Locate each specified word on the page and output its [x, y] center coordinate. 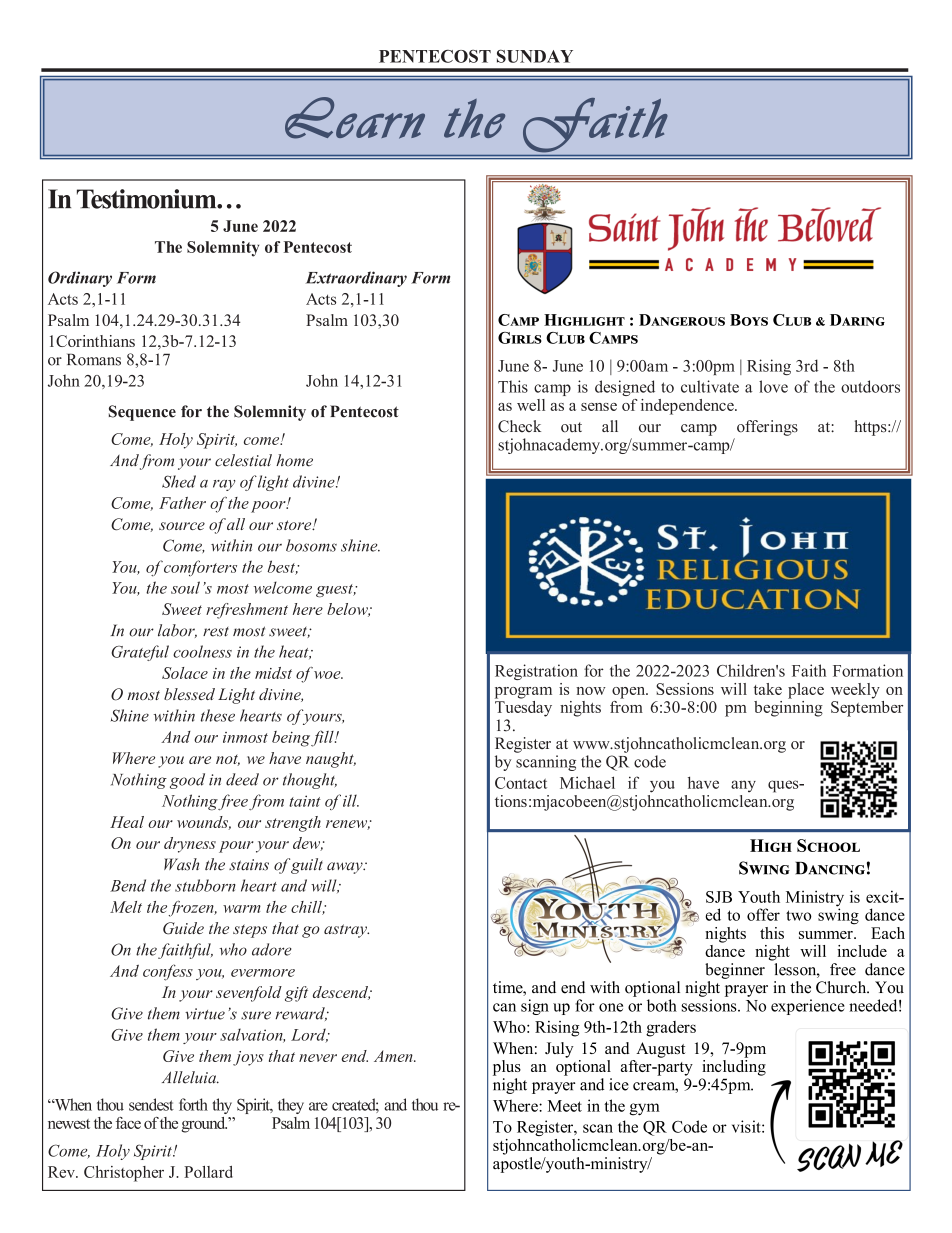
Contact [521, 783]
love [773, 386]
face [128, 1123]
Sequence [142, 413]
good [187, 781]
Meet [565, 1106]
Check [519, 426]
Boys [749, 320]
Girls [520, 338]
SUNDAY [535, 56]
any [743, 786]
